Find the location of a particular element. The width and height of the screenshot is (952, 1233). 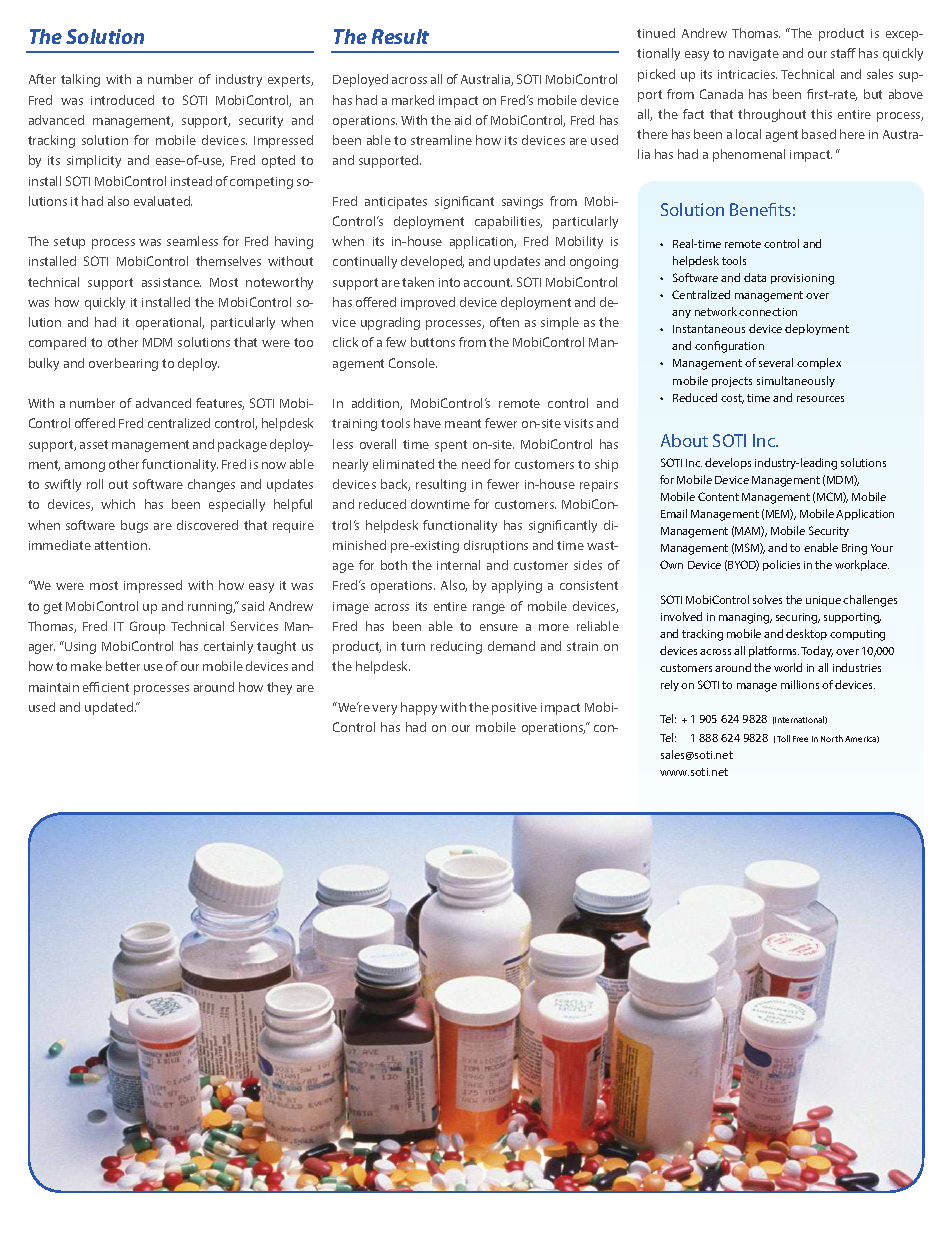

back is located at coordinates (395, 485).
